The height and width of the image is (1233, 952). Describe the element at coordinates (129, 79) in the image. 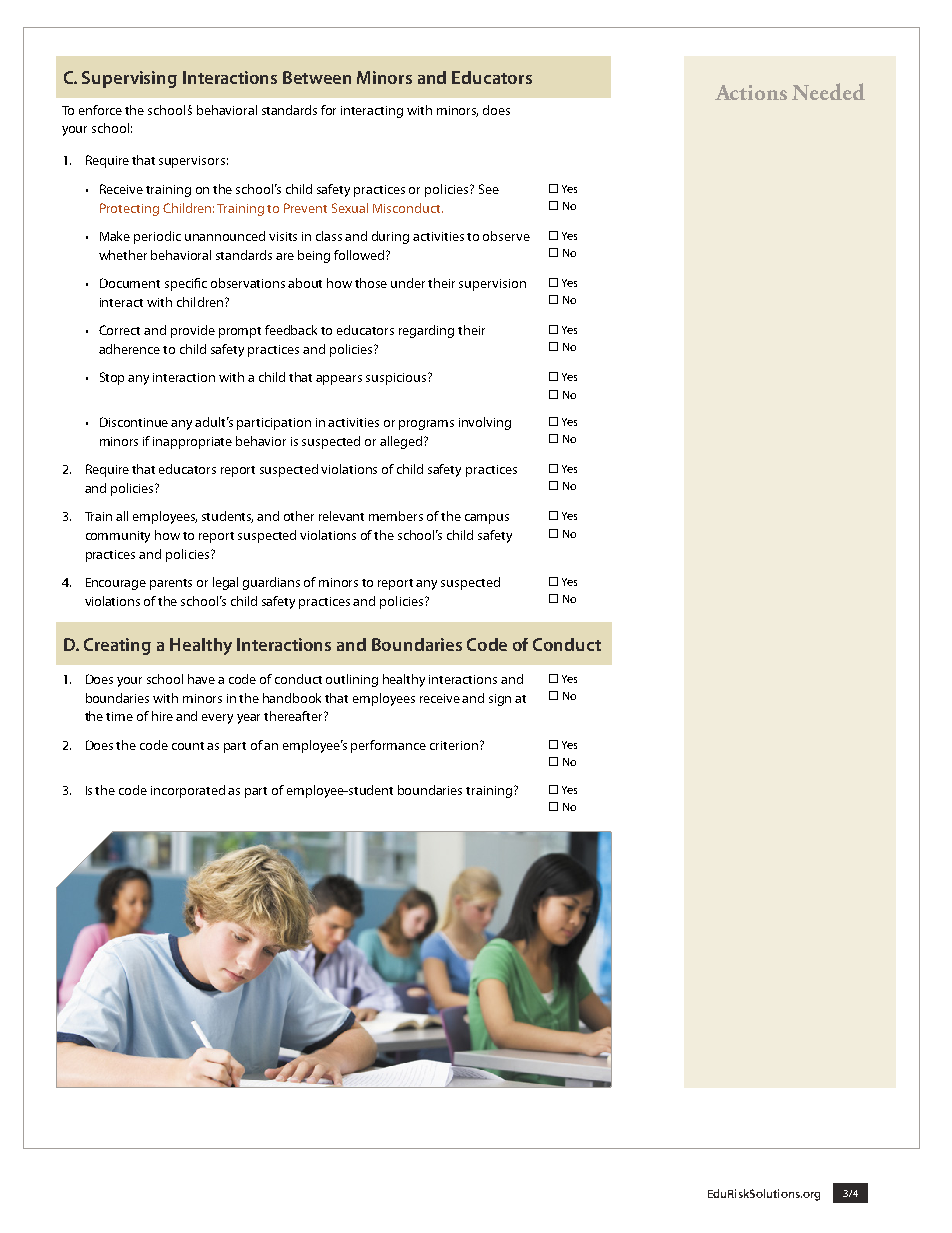

I see `Supervising` at that location.
